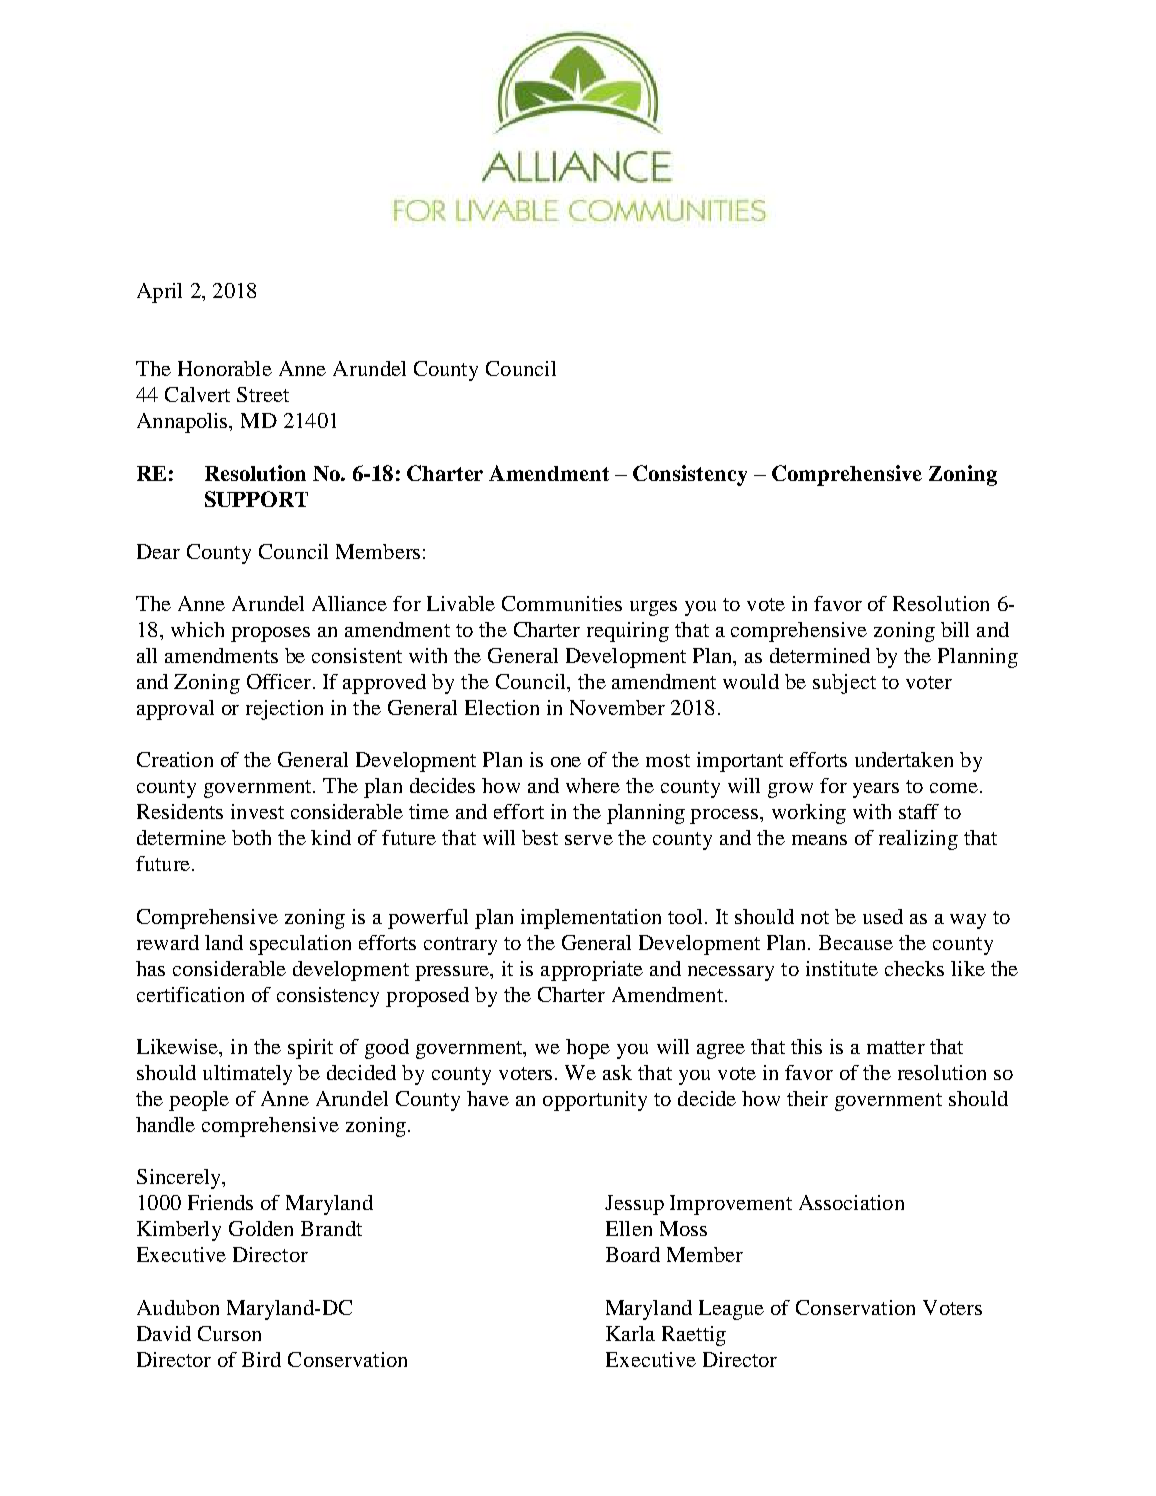 The height and width of the screenshot is (1496, 1156). What do you see at coordinates (540, 837) in the screenshot?
I see `best` at bounding box center [540, 837].
